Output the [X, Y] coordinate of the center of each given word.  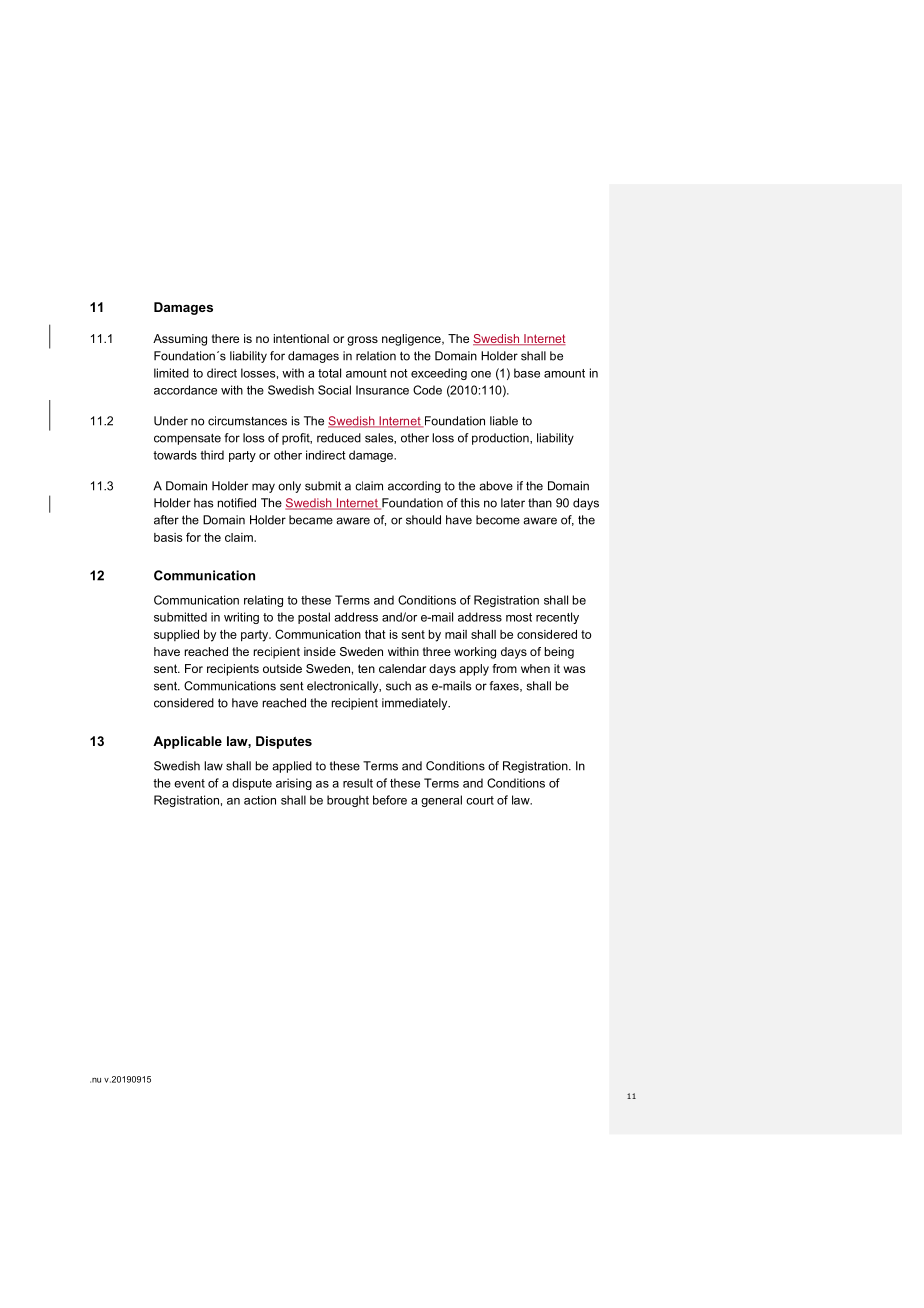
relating [263, 601]
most [519, 617]
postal [314, 618]
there [225, 338]
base [527, 373]
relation [376, 356]
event [189, 783]
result [358, 783]
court [480, 800]
